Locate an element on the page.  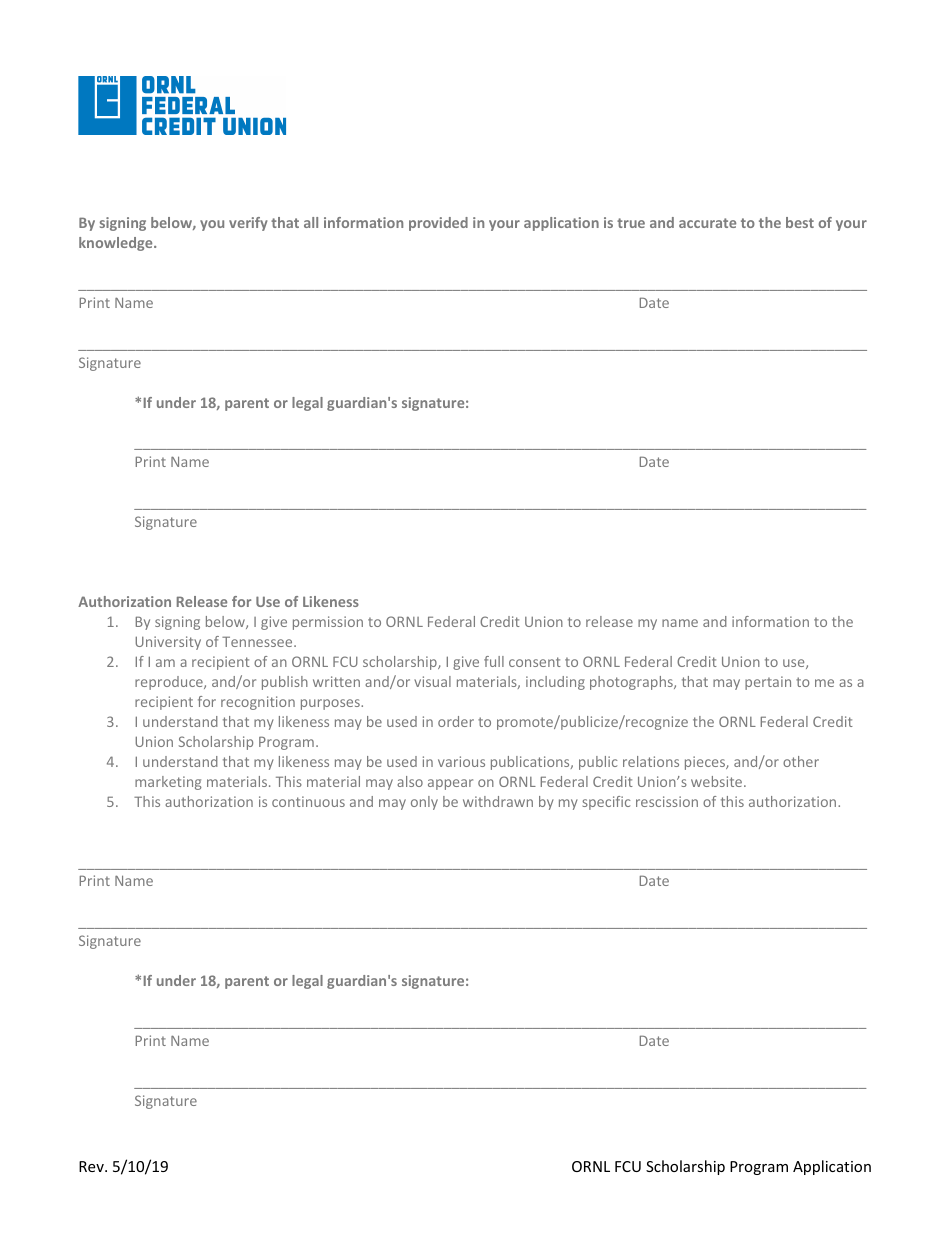
Rev is located at coordinates (92, 1166).
